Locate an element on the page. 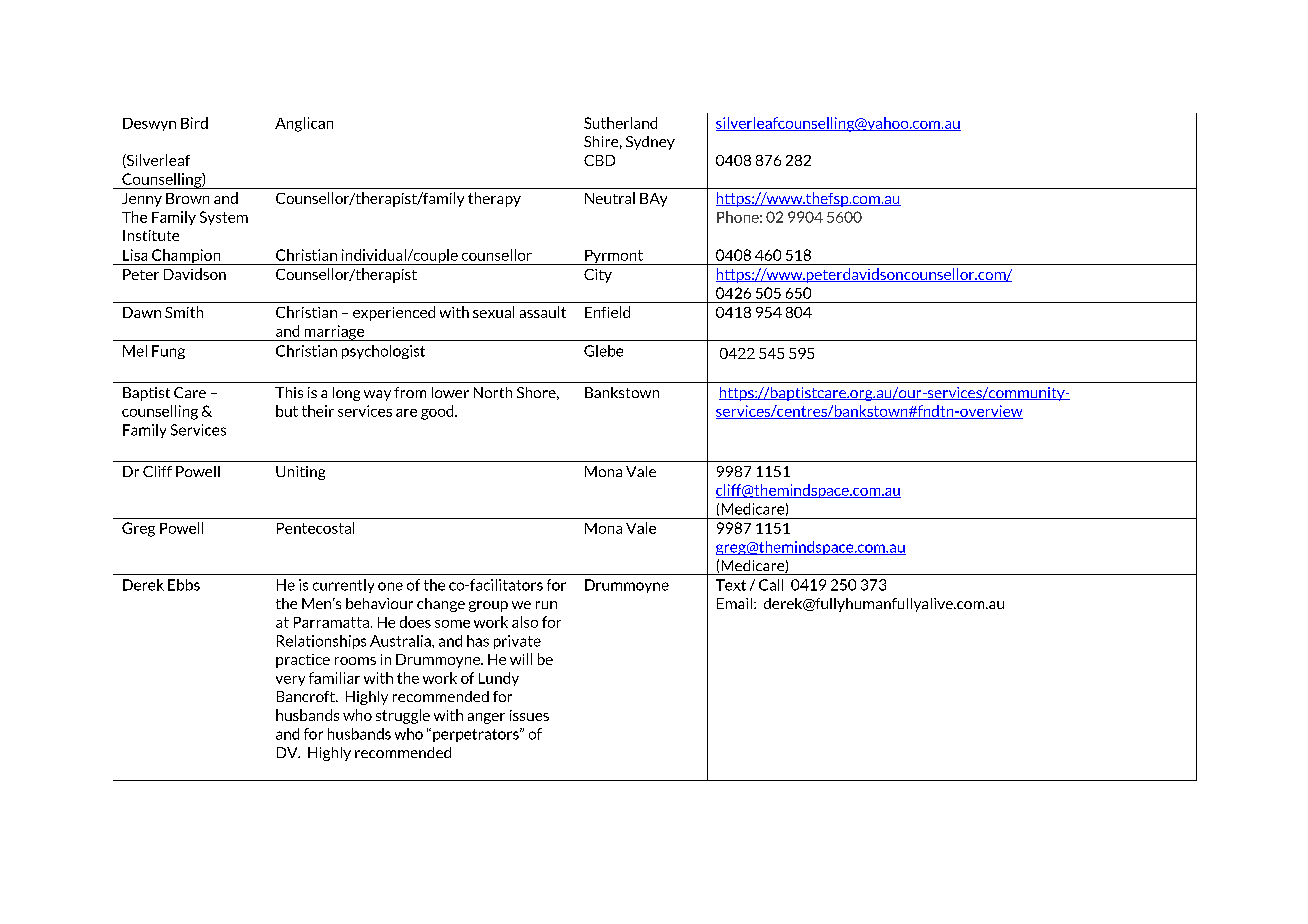 The height and width of the document is (924, 1308). Pentecostal is located at coordinates (315, 528).
